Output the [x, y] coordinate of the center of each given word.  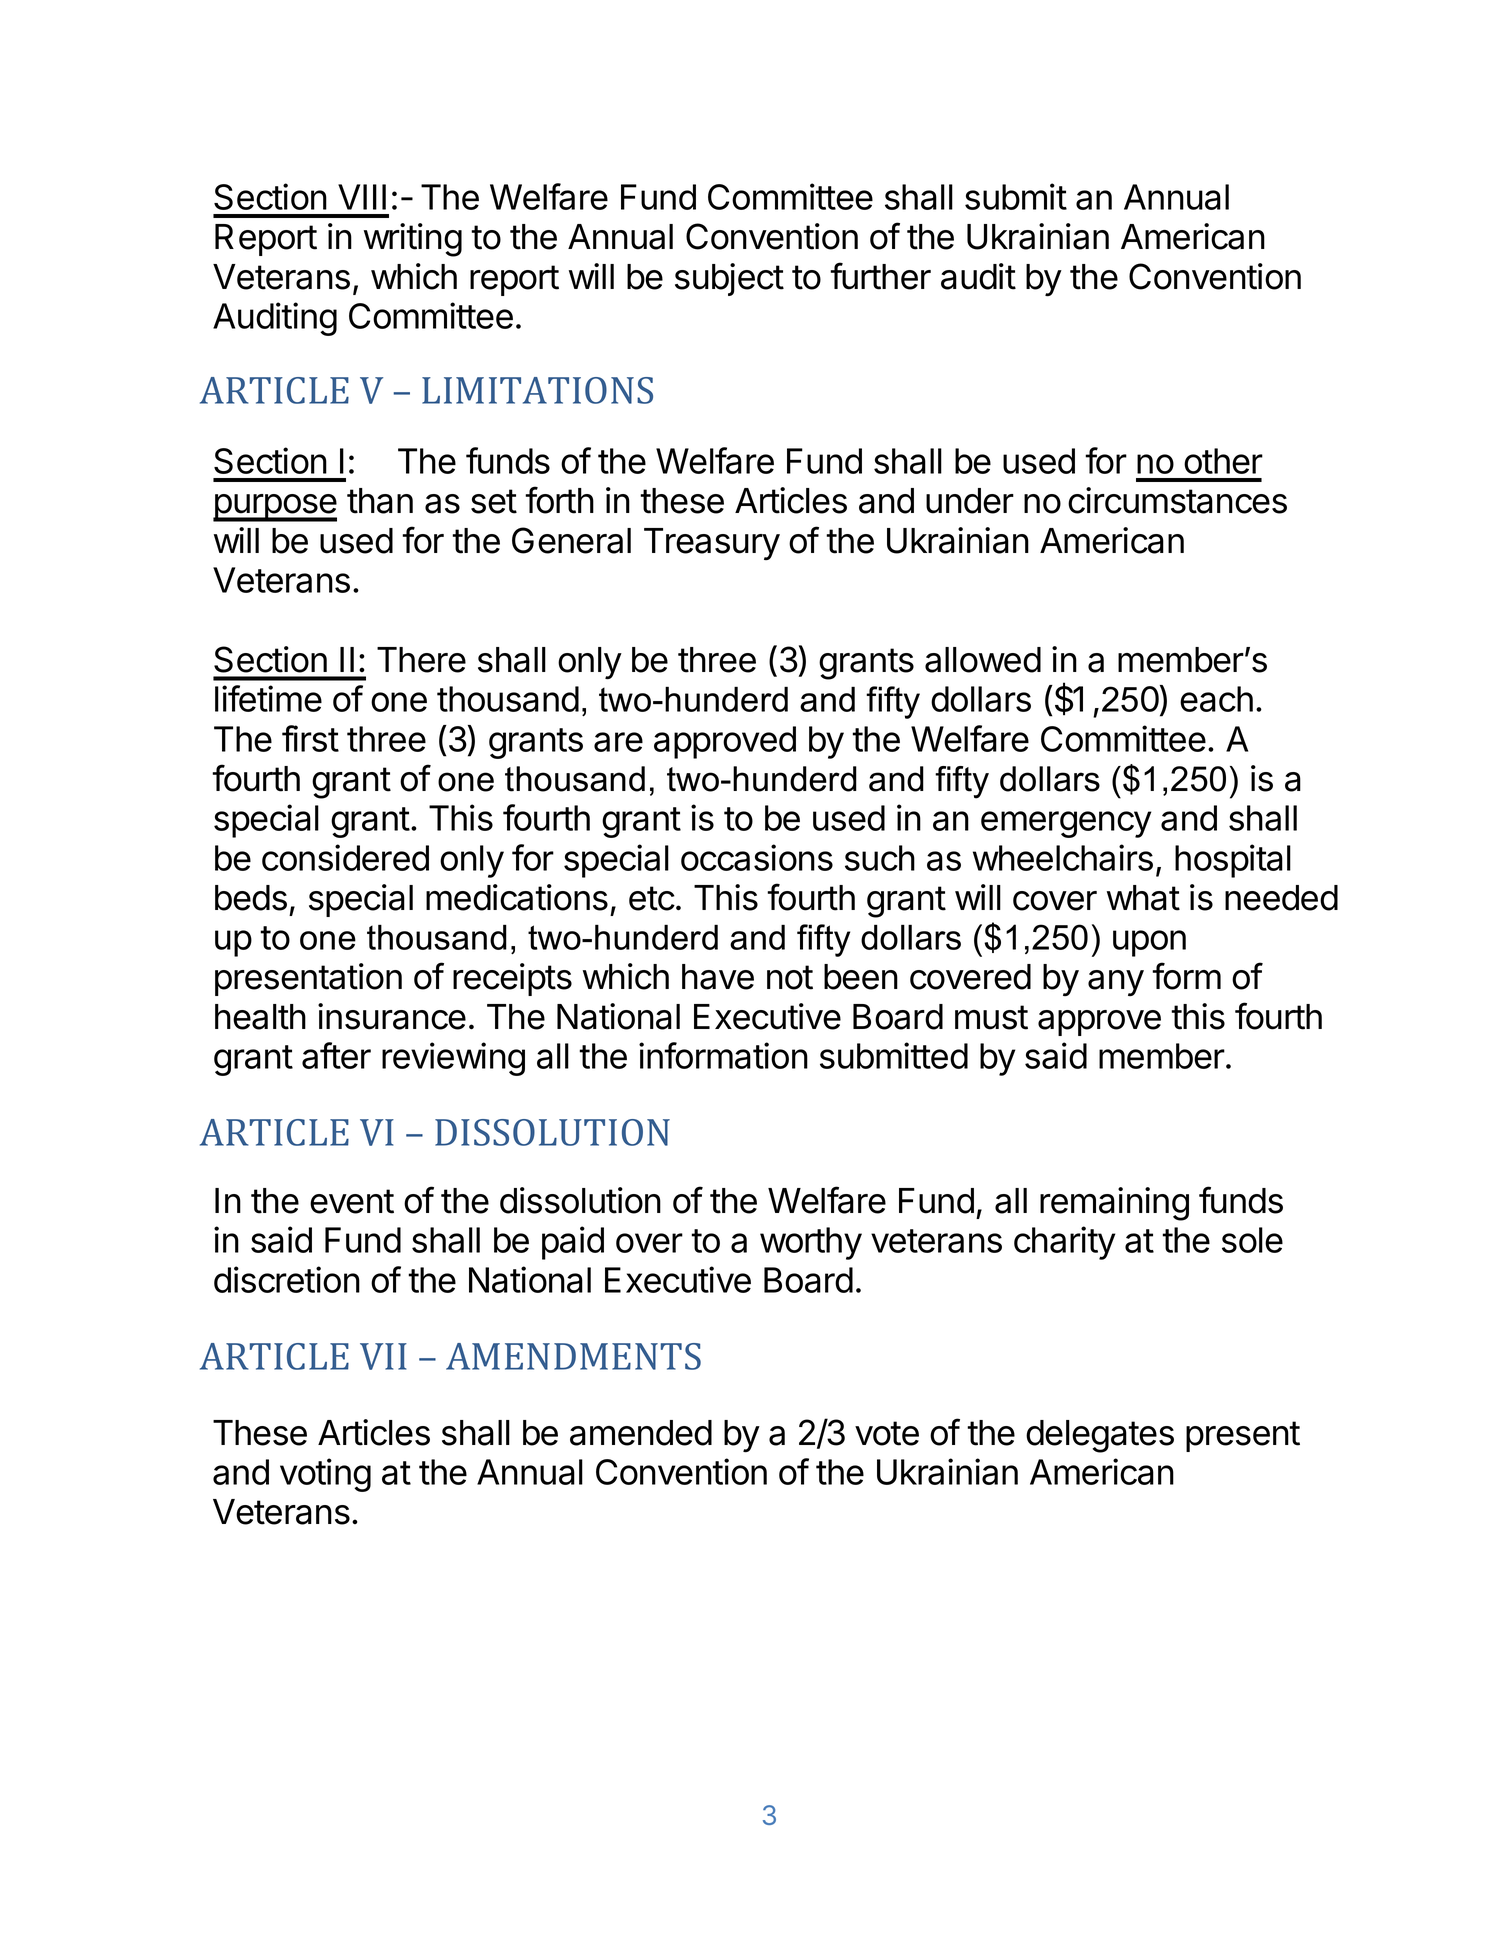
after [336, 1055]
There [421, 660]
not [790, 977]
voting [325, 1475]
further [880, 276]
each [1216, 699]
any [1116, 983]
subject [729, 279]
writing [413, 240]
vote [887, 1433]
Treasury [712, 544]
